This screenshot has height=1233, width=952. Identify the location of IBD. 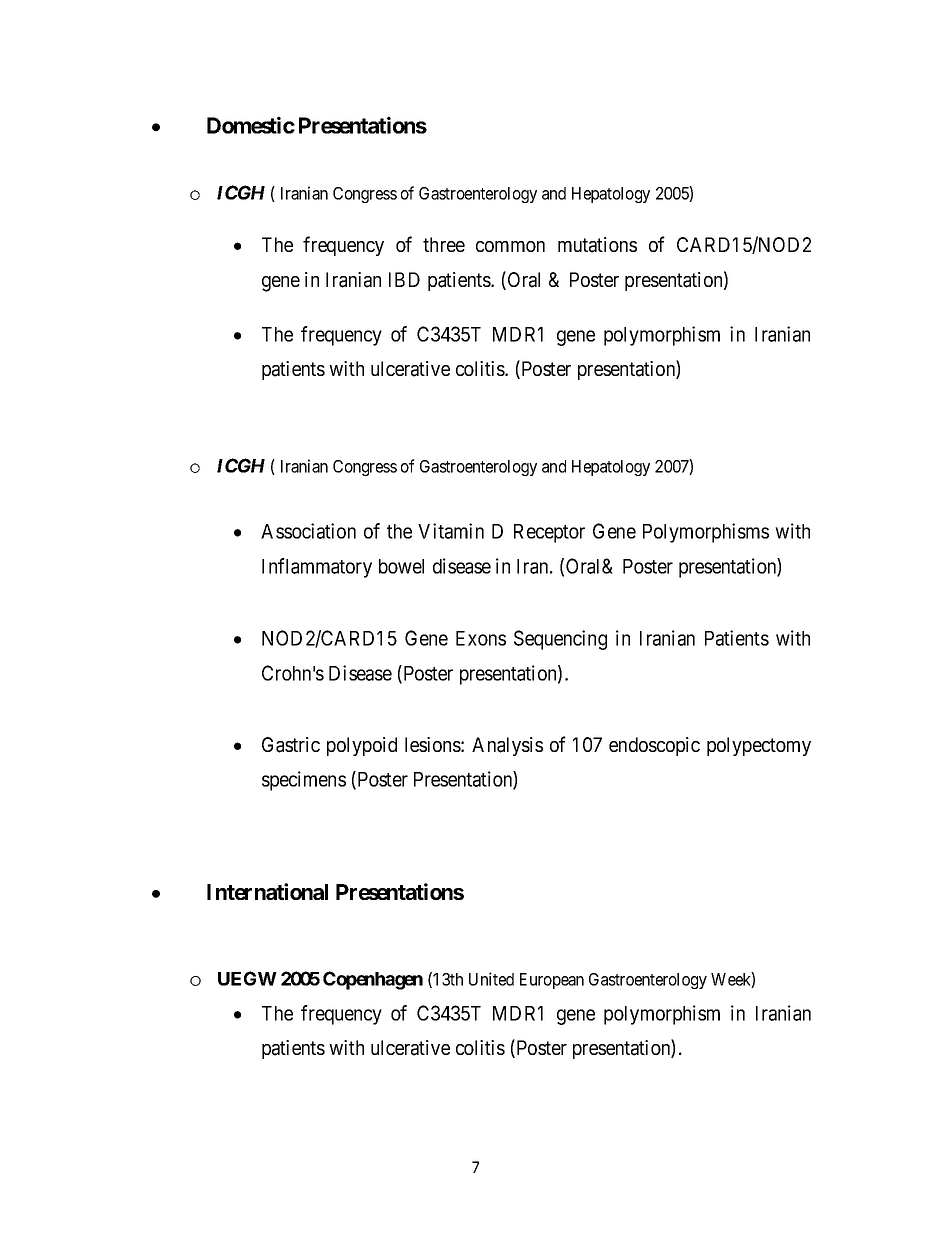
(404, 279).
